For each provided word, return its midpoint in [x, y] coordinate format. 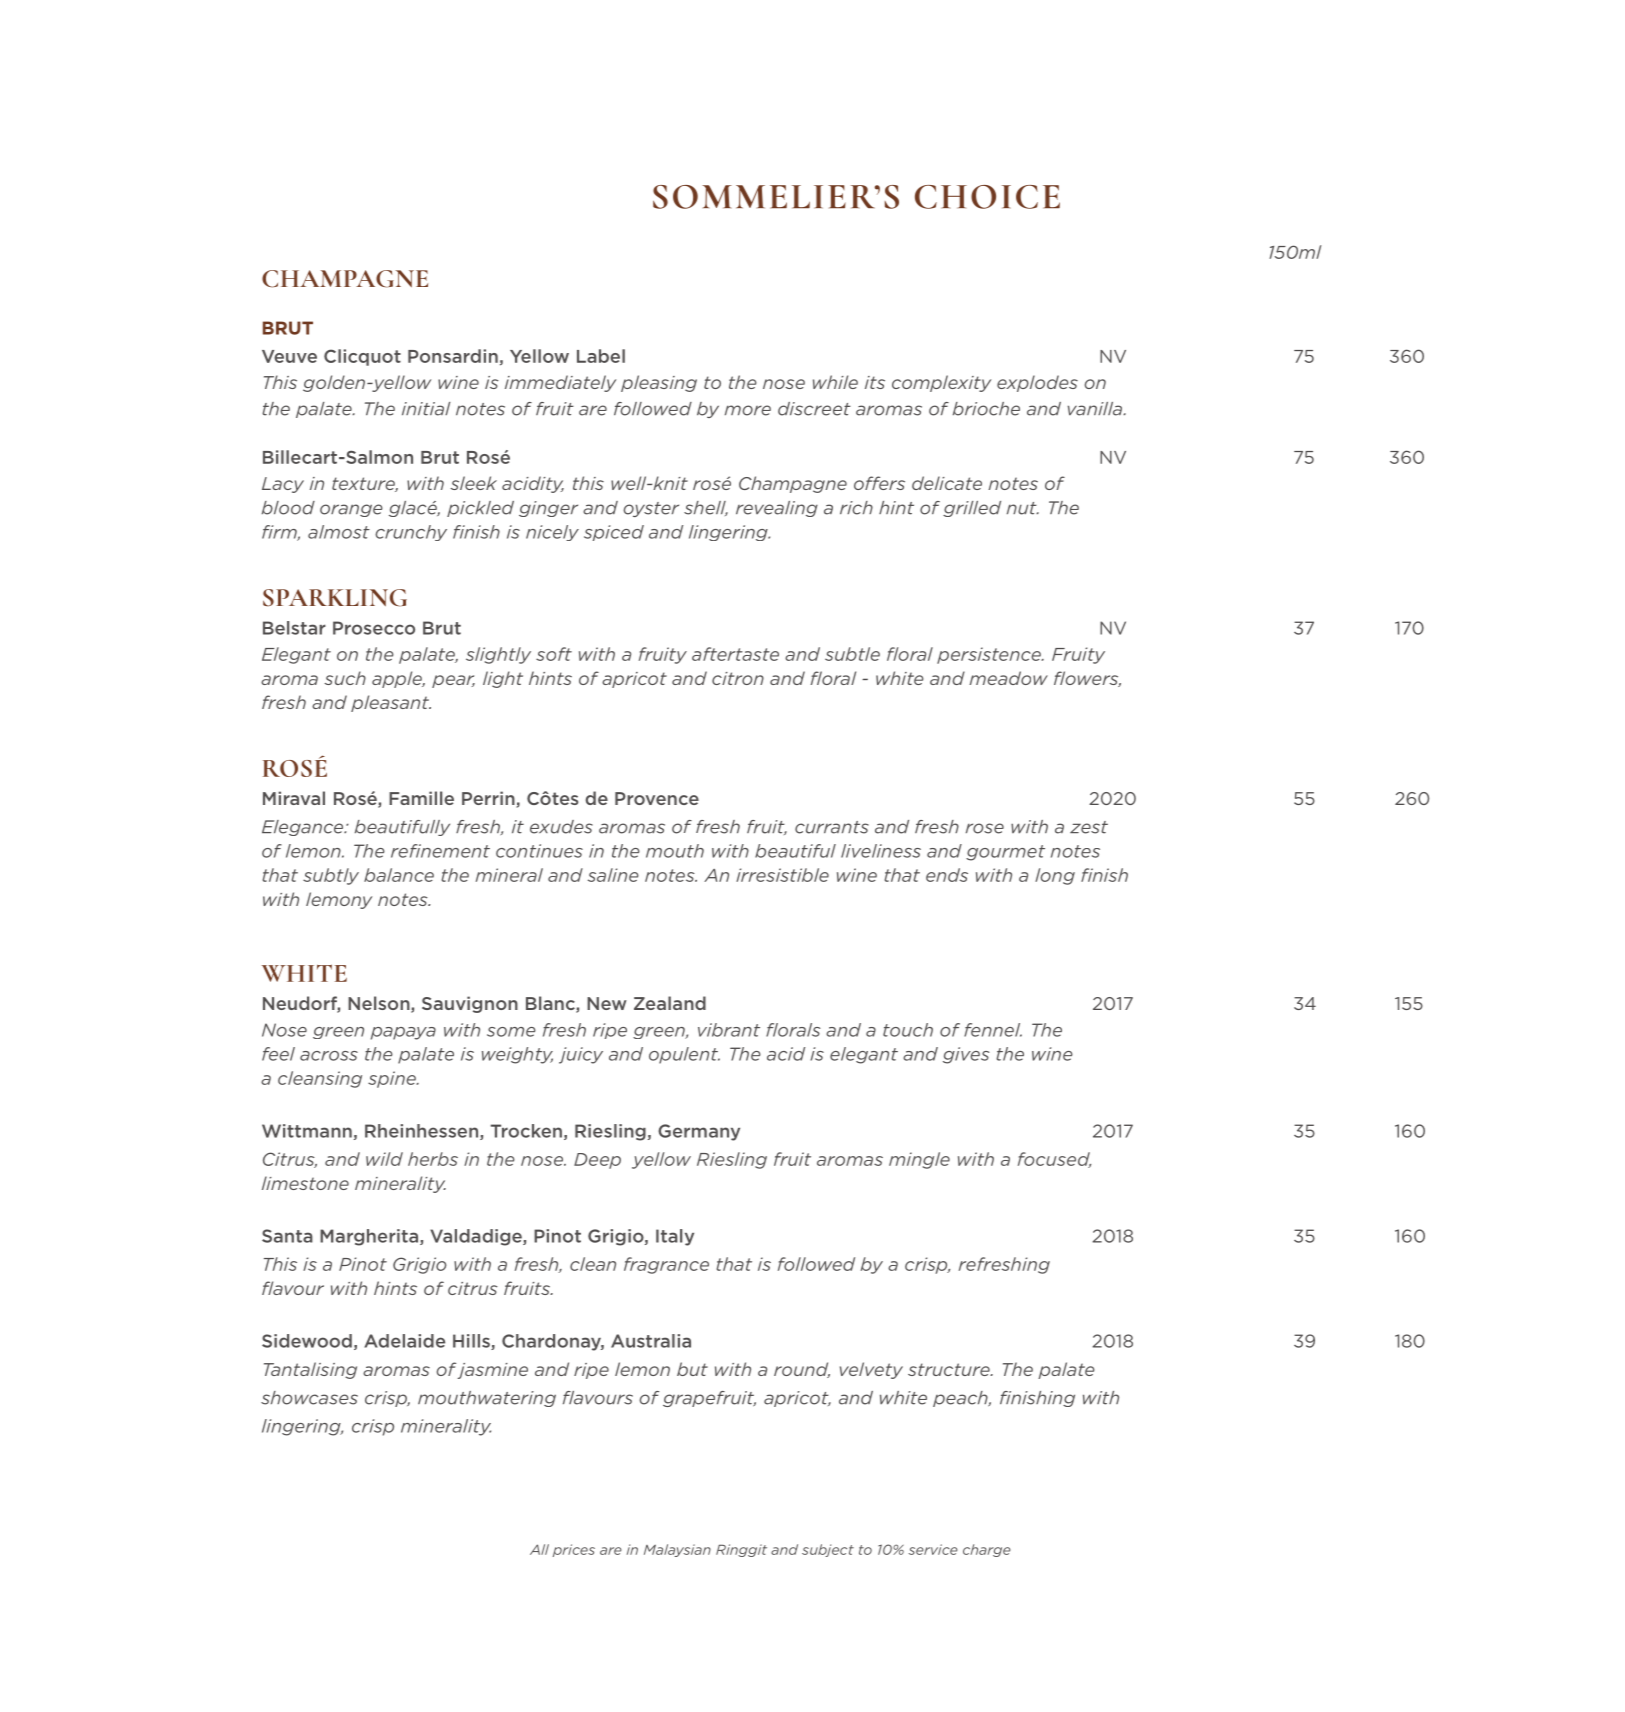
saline [613, 875]
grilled [972, 509]
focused [1054, 1160]
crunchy [411, 533]
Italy [675, 1237]
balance [399, 875]
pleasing [659, 383]
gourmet [1005, 853]
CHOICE [987, 197]
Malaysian [677, 1550]
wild [384, 1159]
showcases [309, 1398]
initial [426, 409]
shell [706, 508]
